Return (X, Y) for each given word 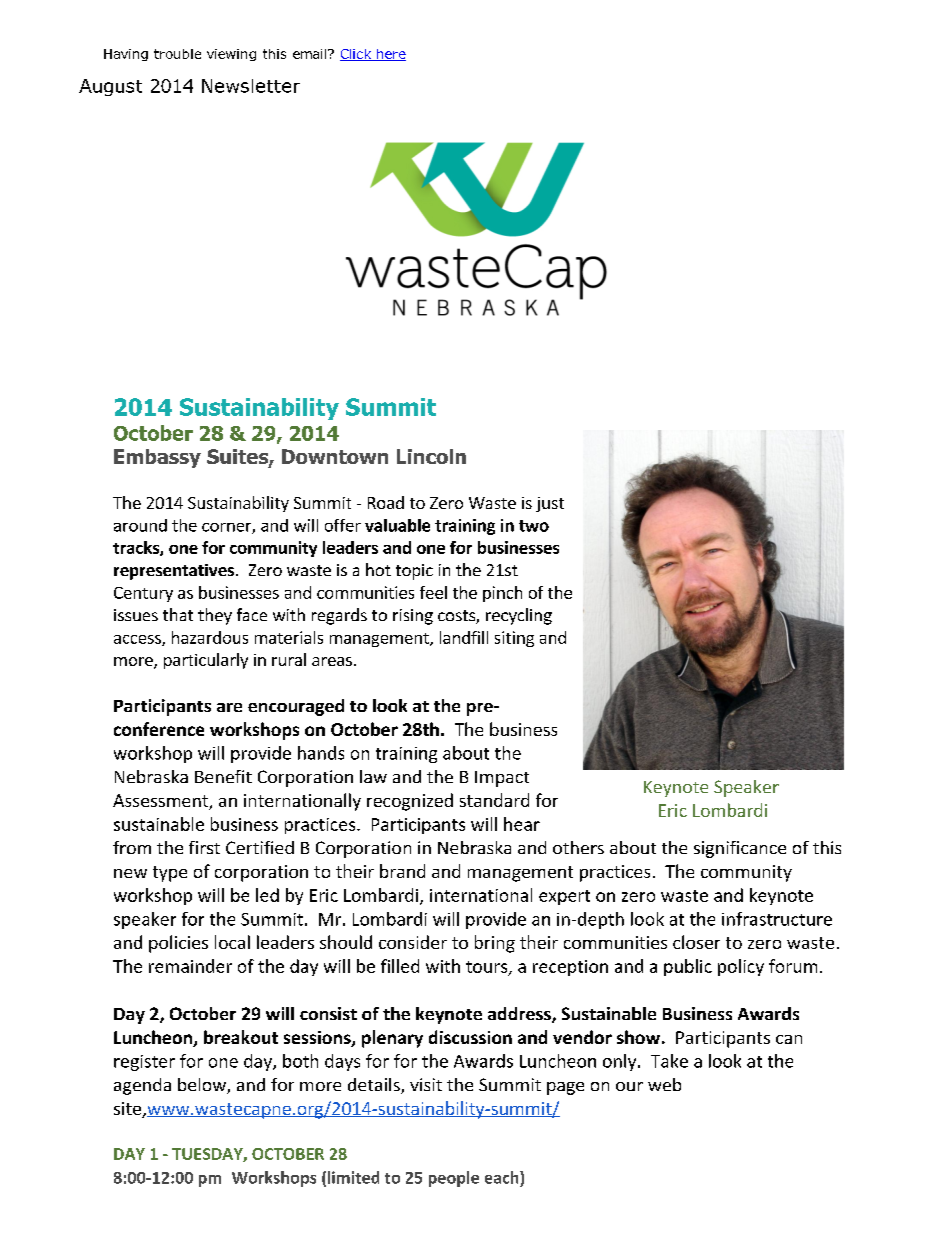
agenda (142, 1086)
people (454, 1179)
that (178, 614)
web (664, 1084)
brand (402, 871)
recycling (519, 616)
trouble (177, 54)
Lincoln (431, 456)
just (550, 504)
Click (357, 55)
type (170, 874)
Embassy (157, 458)
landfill (464, 637)
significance (740, 849)
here (390, 55)
